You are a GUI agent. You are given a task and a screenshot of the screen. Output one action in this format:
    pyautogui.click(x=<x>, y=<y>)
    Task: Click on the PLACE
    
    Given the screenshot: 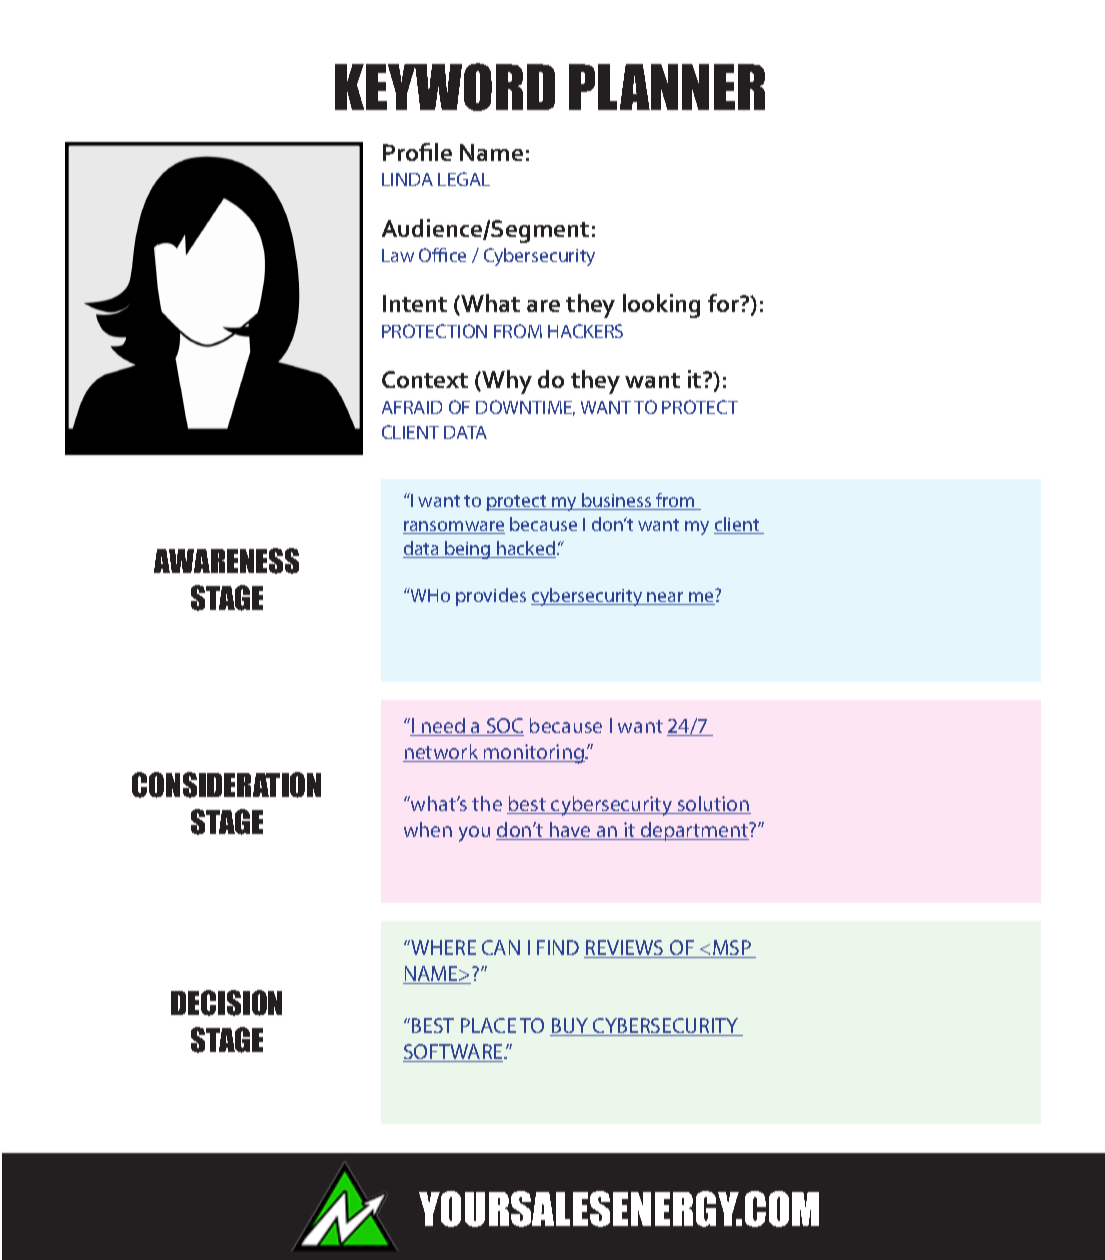 What is the action you would take?
    pyautogui.click(x=488, y=1025)
